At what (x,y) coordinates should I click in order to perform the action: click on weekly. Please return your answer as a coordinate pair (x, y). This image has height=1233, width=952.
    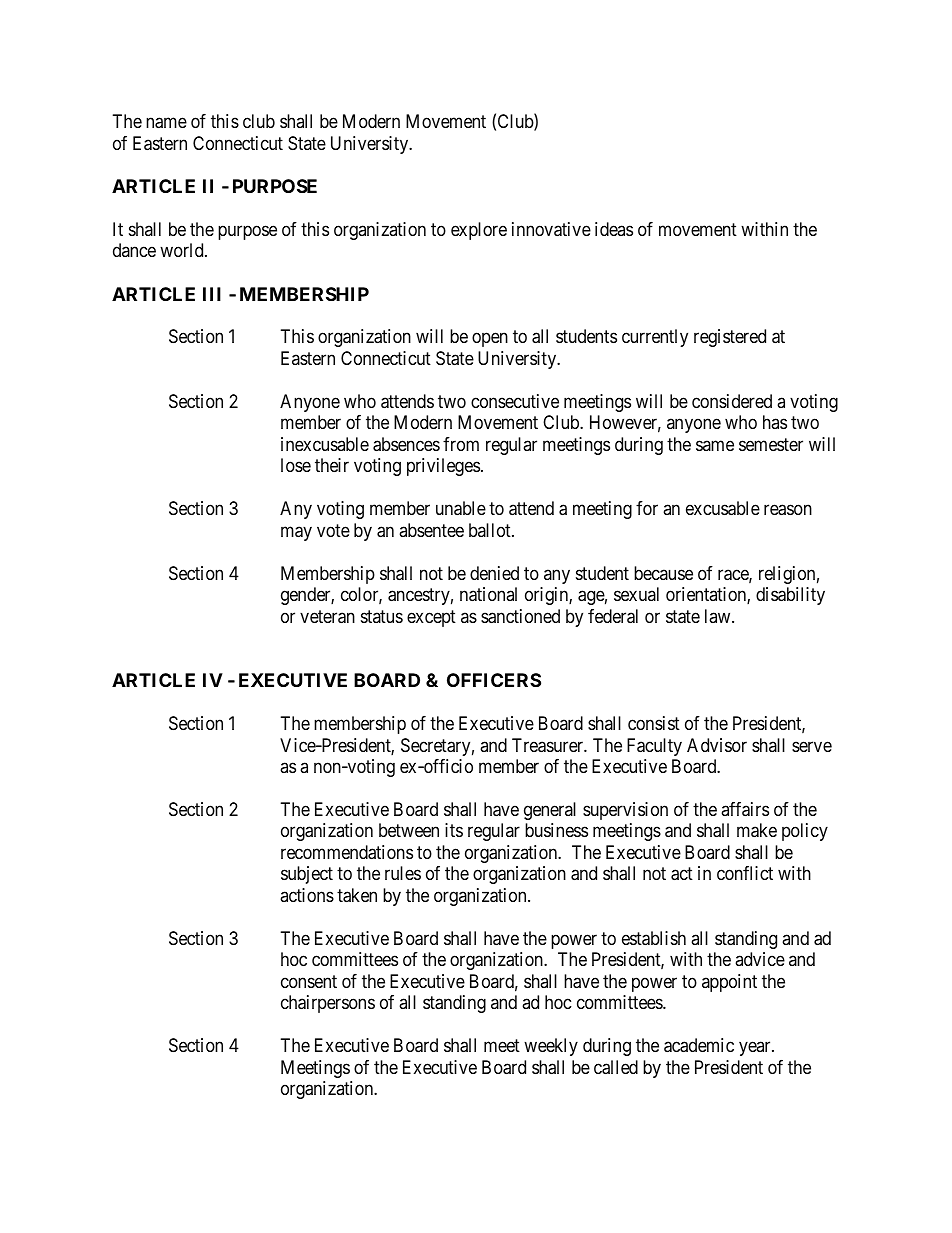
    Looking at the image, I should click on (551, 1047).
